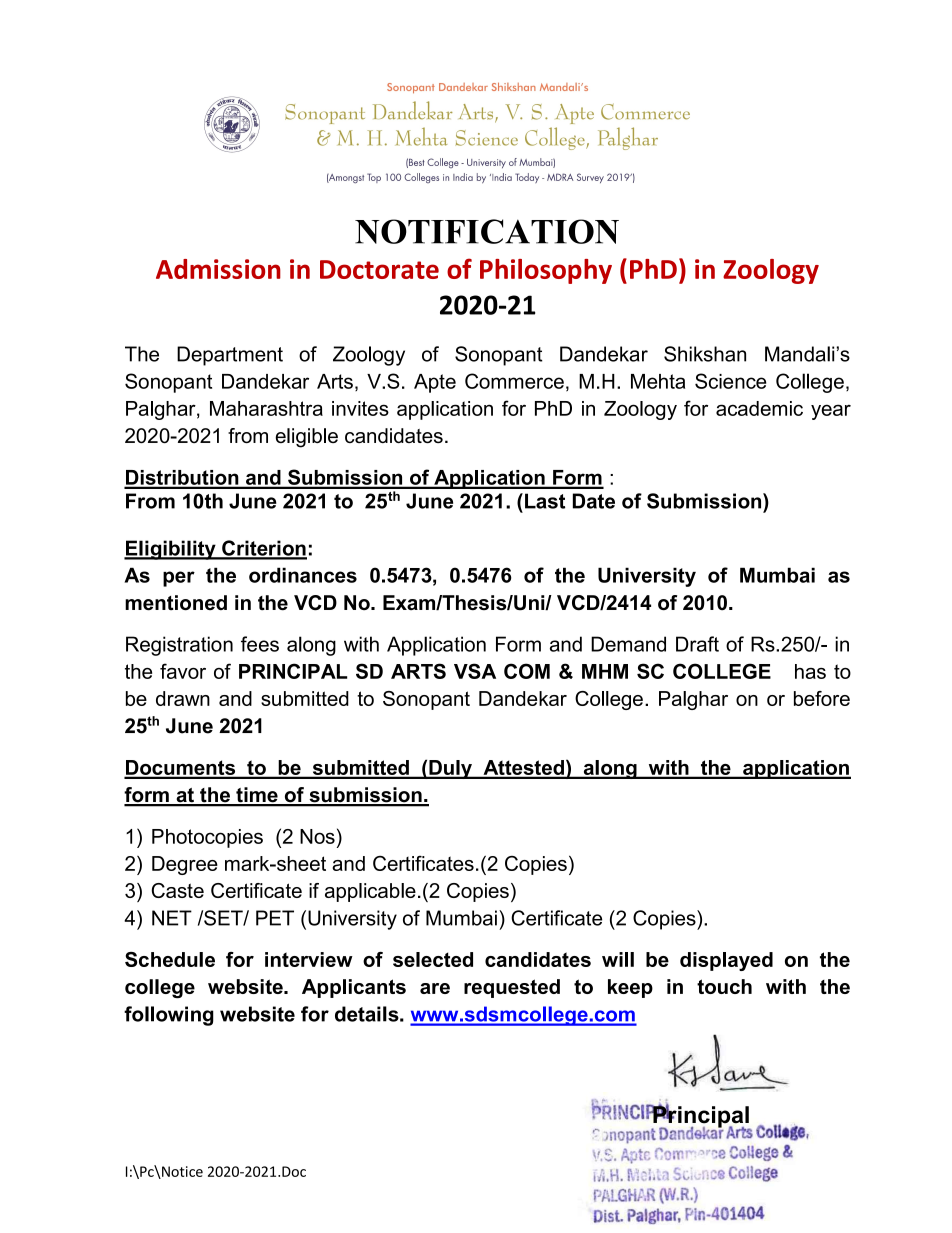  I want to click on Admission, so click(218, 269).
